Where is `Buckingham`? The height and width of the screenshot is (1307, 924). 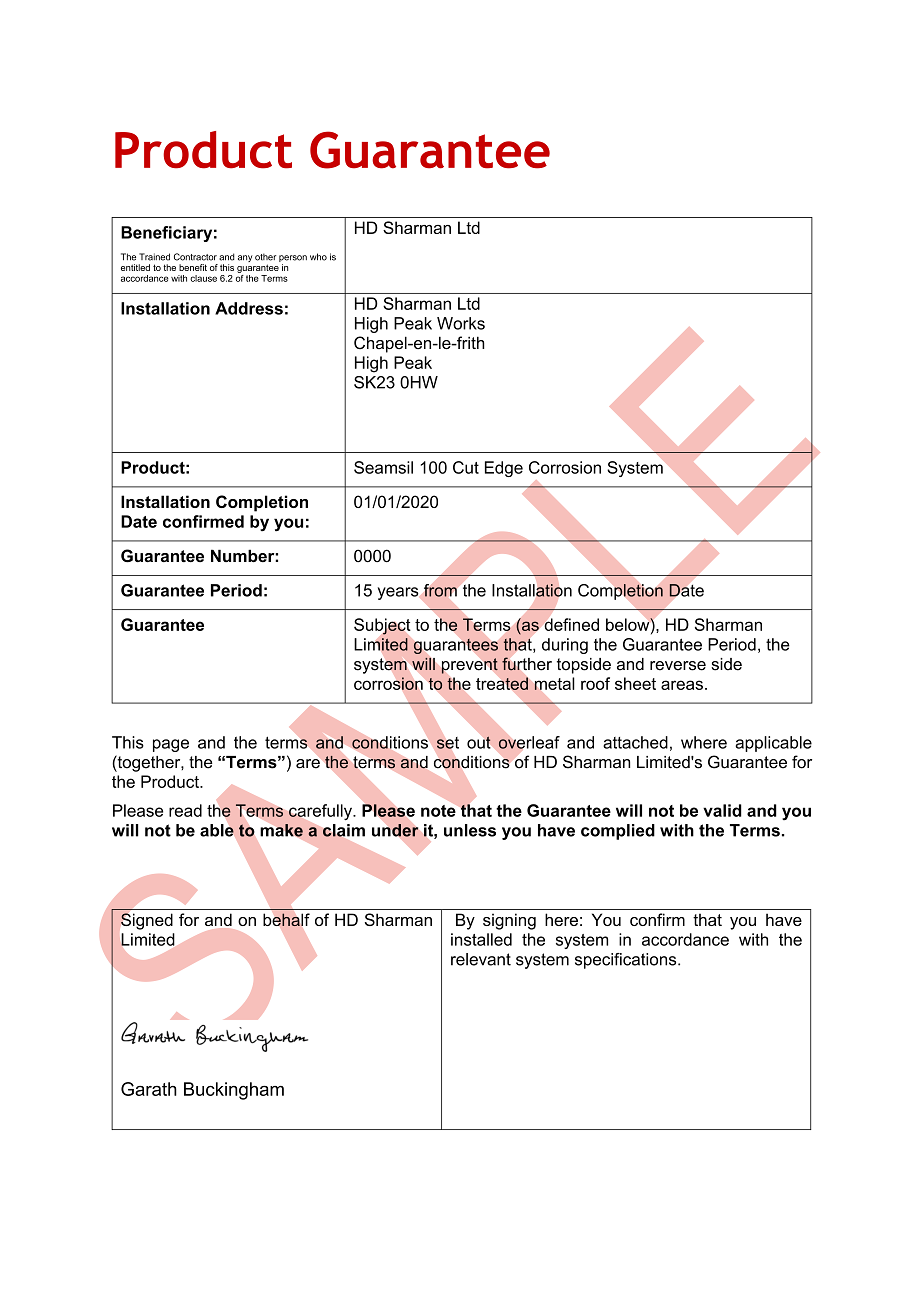
Buckingham is located at coordinates (234, 1091).
